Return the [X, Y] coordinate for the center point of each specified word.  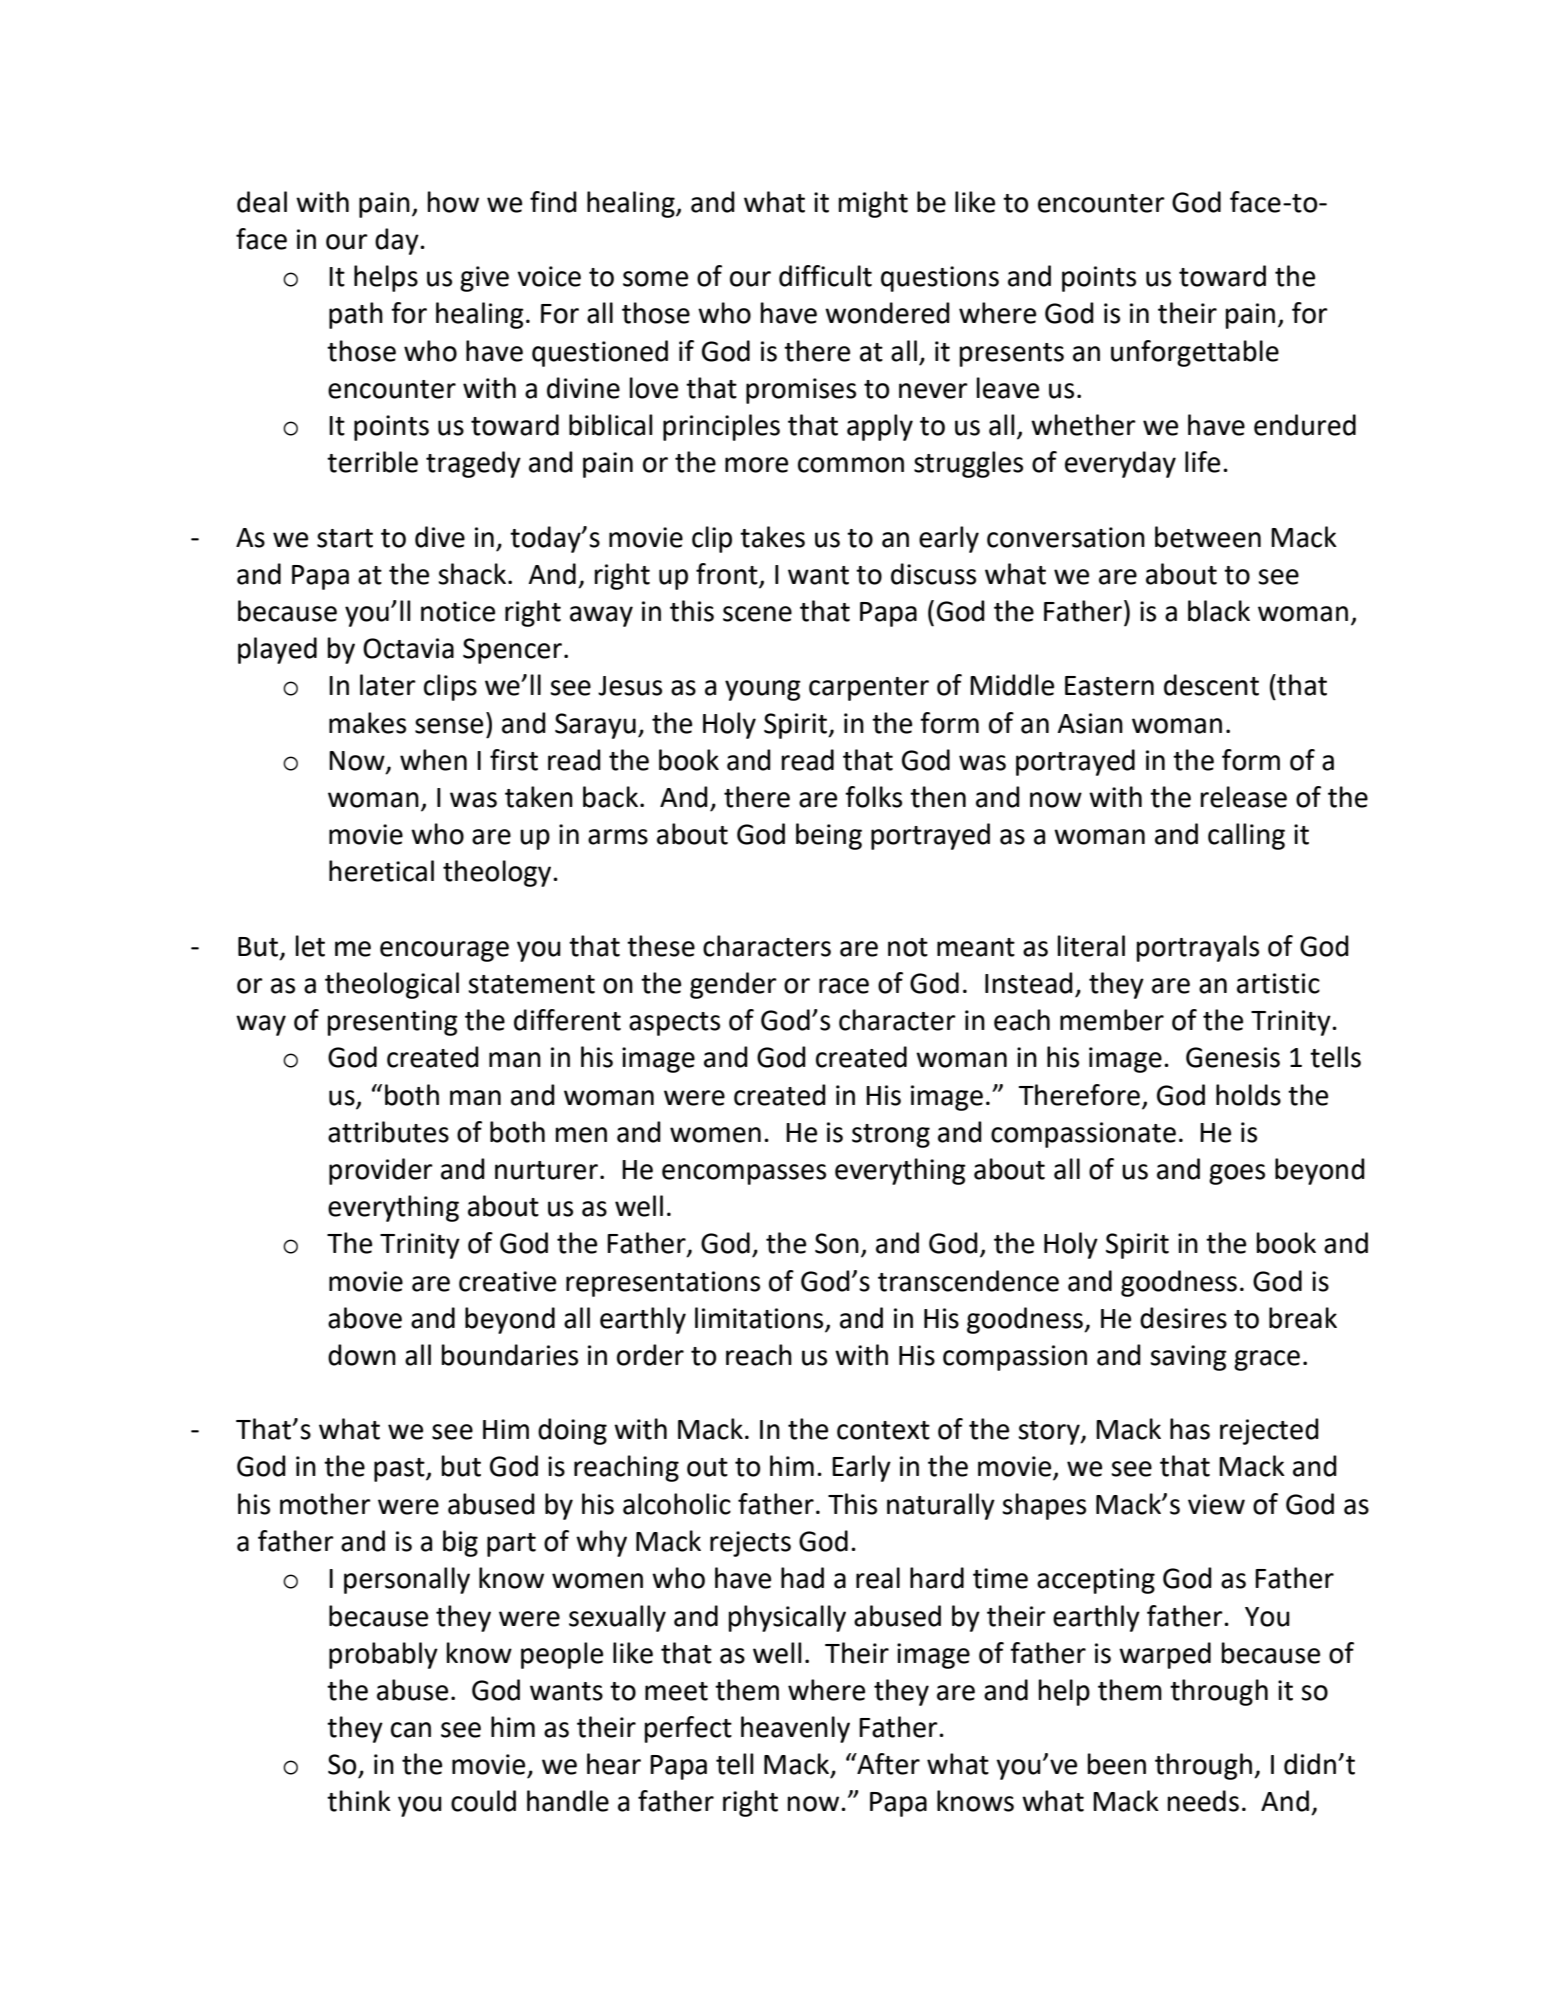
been [1117, 1764]
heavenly [795, 1729]
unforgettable [1195, 353]
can [411, 1730]
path [356, 315]
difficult [825, 276]
